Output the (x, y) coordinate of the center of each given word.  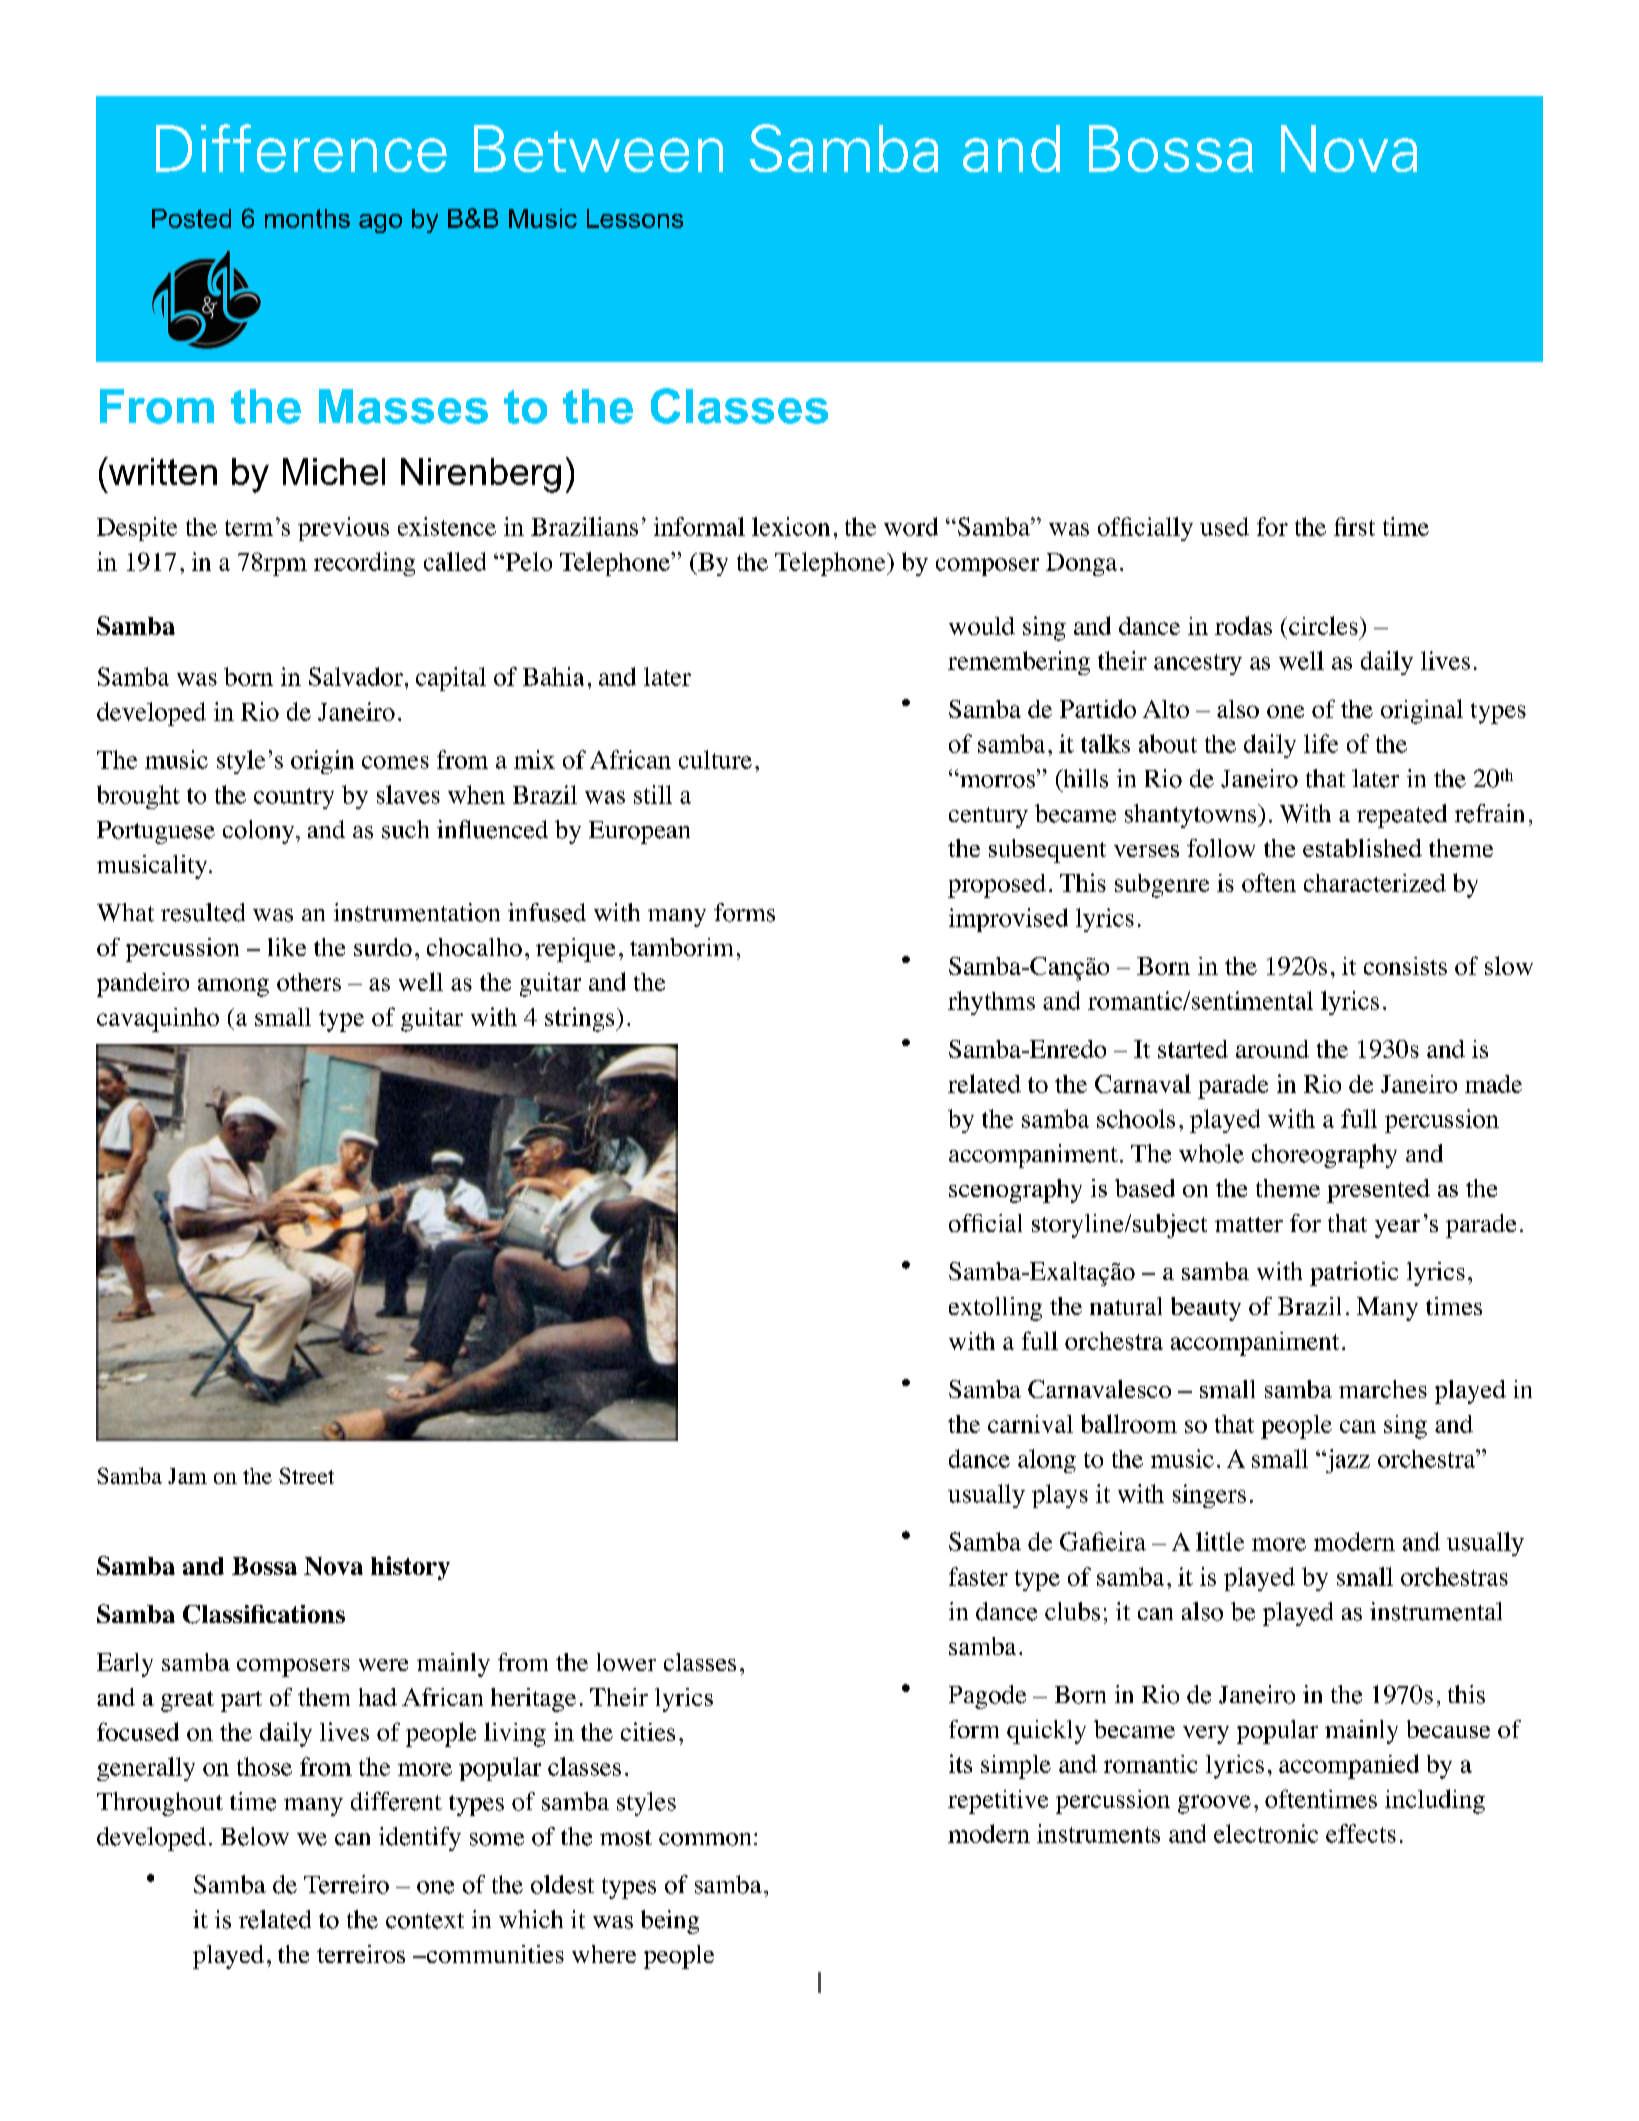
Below (255, 1836)
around (1272, 1049)
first (1354, 526)
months (307, 218)
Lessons (635, 218)
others (309, 982)
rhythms (991, 1003)
